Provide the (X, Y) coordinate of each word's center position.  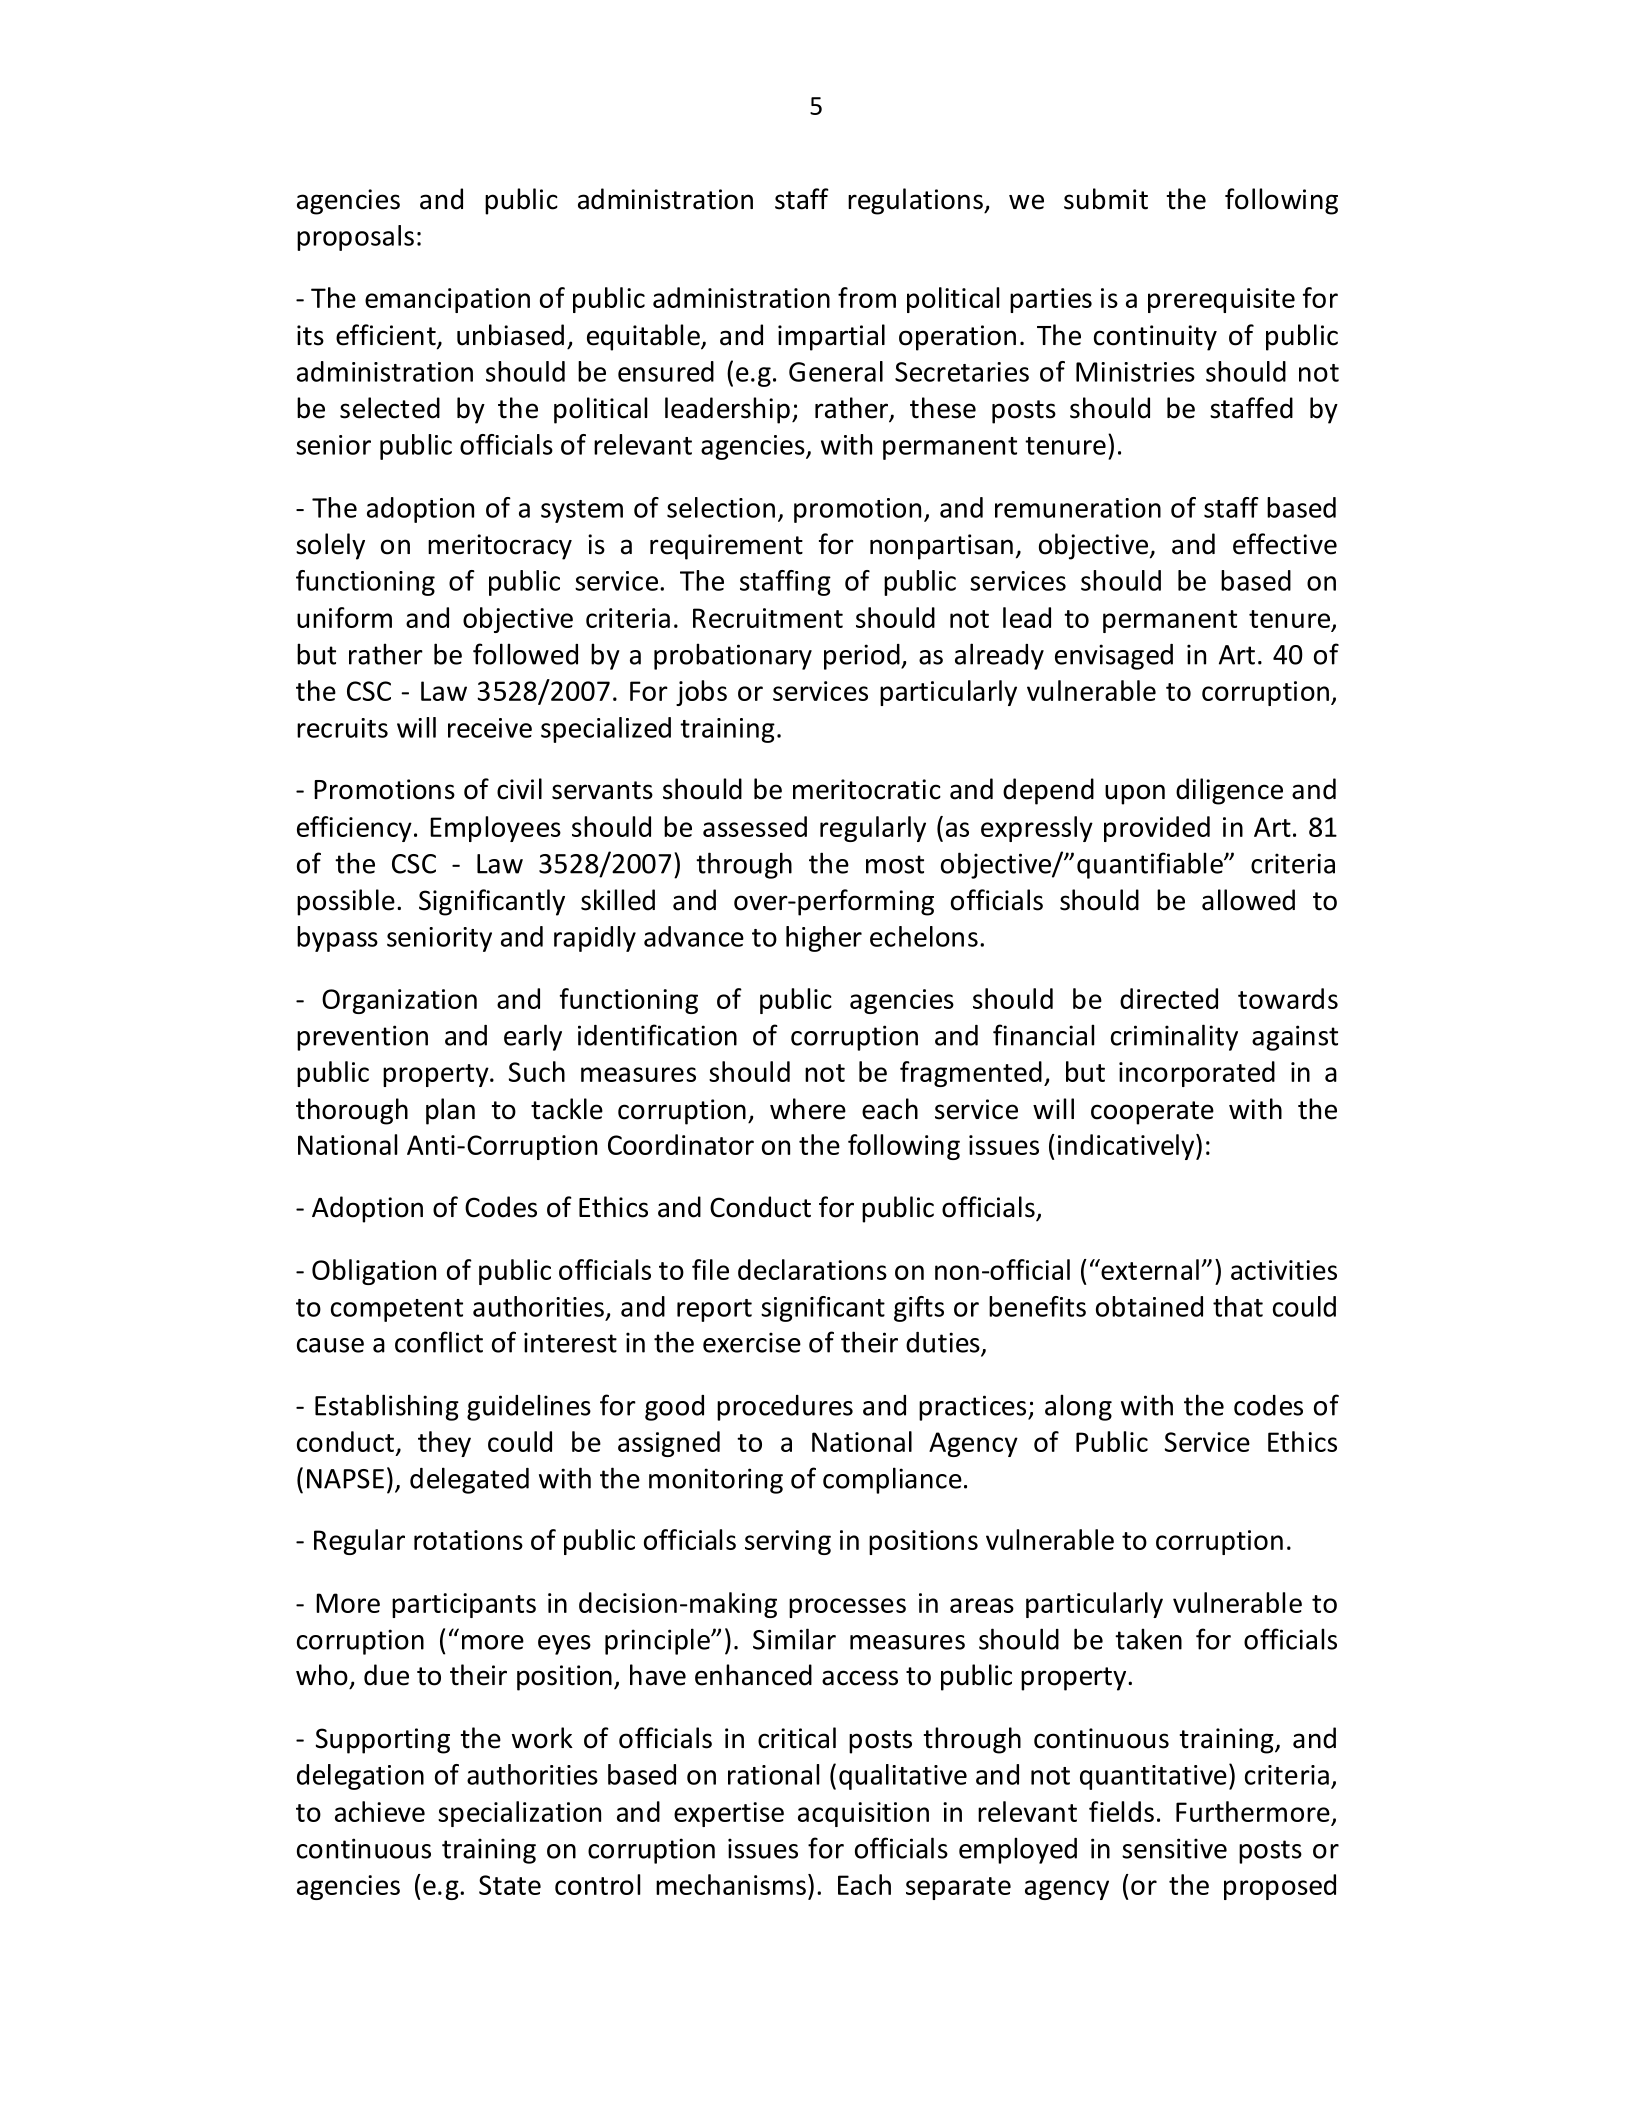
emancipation (447, 300)
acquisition (863, 1814)
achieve (380, 1811)
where (808, 1109)
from (867, 297)
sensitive (1174, 1848)
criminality (1174, 1037)
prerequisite (1221, 300)
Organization (399, 1001)
